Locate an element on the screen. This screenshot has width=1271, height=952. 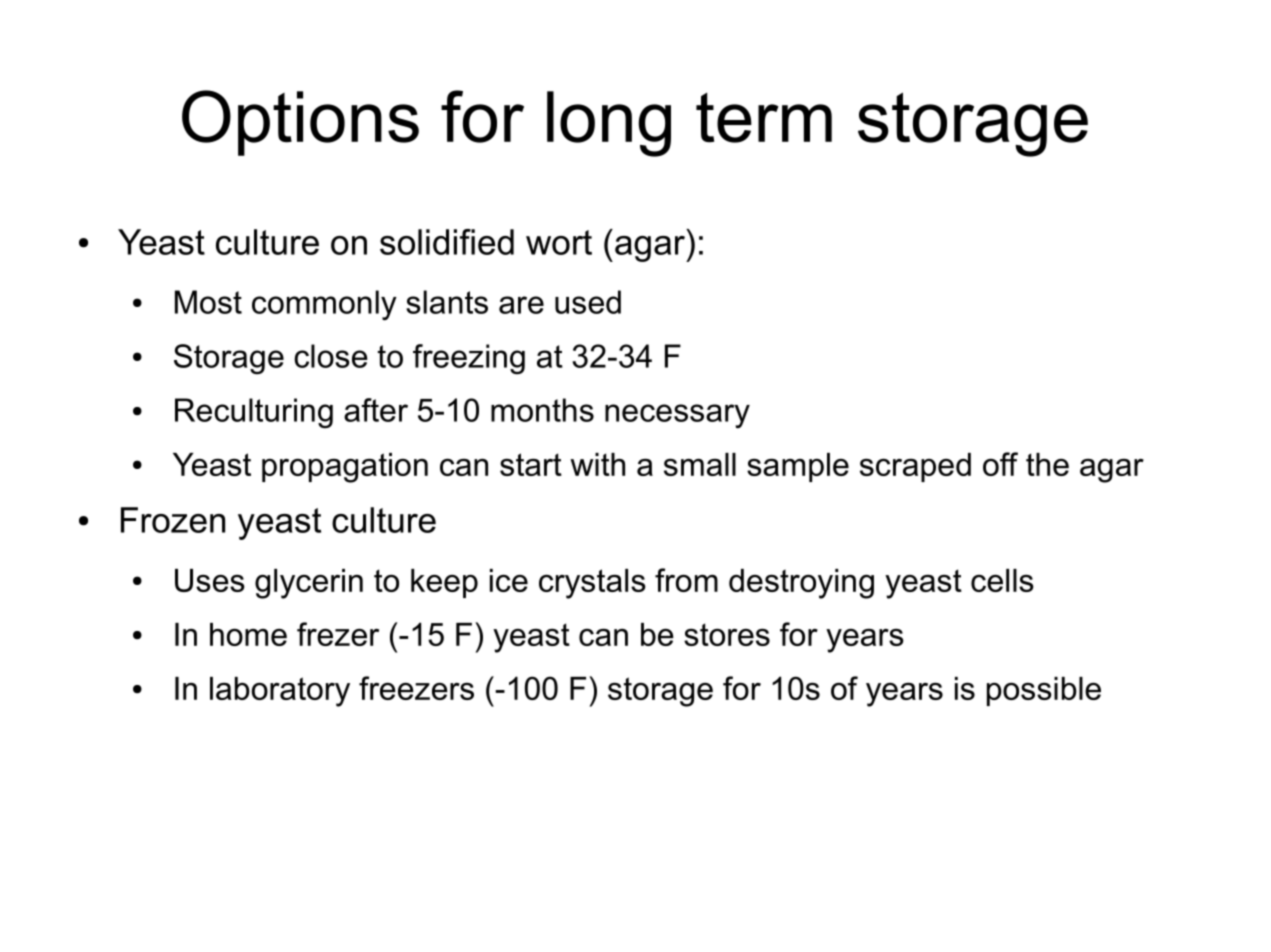
off is located at coordinates (1000, 464).
